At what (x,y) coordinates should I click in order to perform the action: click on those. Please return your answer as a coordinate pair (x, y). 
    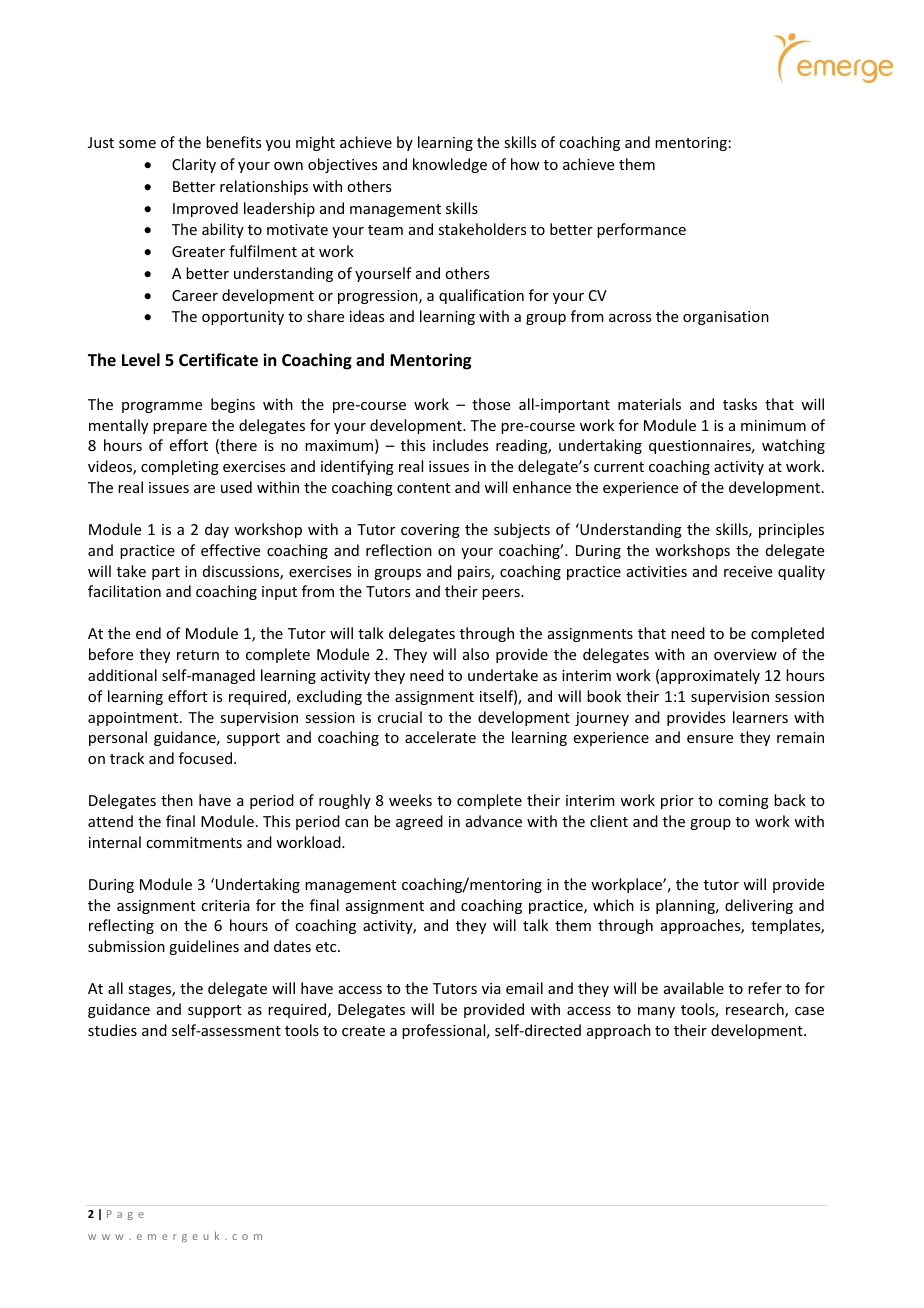
    Looking at the image, I should click on (491, 404).
